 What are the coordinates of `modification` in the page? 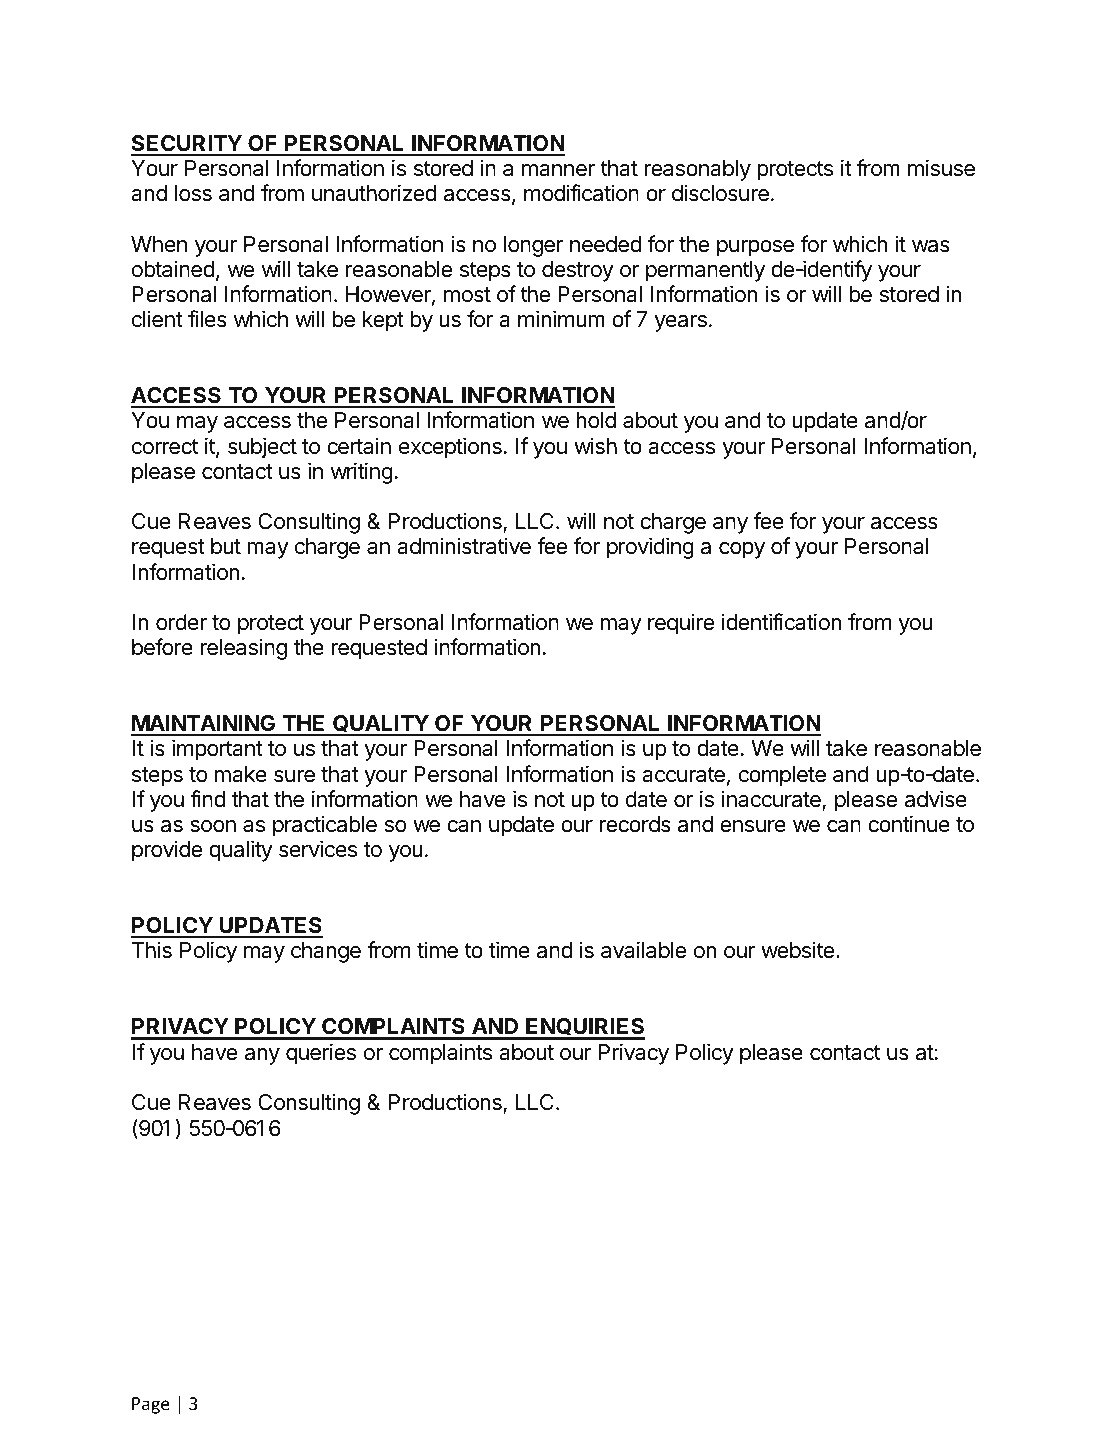 It's located at (581, 193).
